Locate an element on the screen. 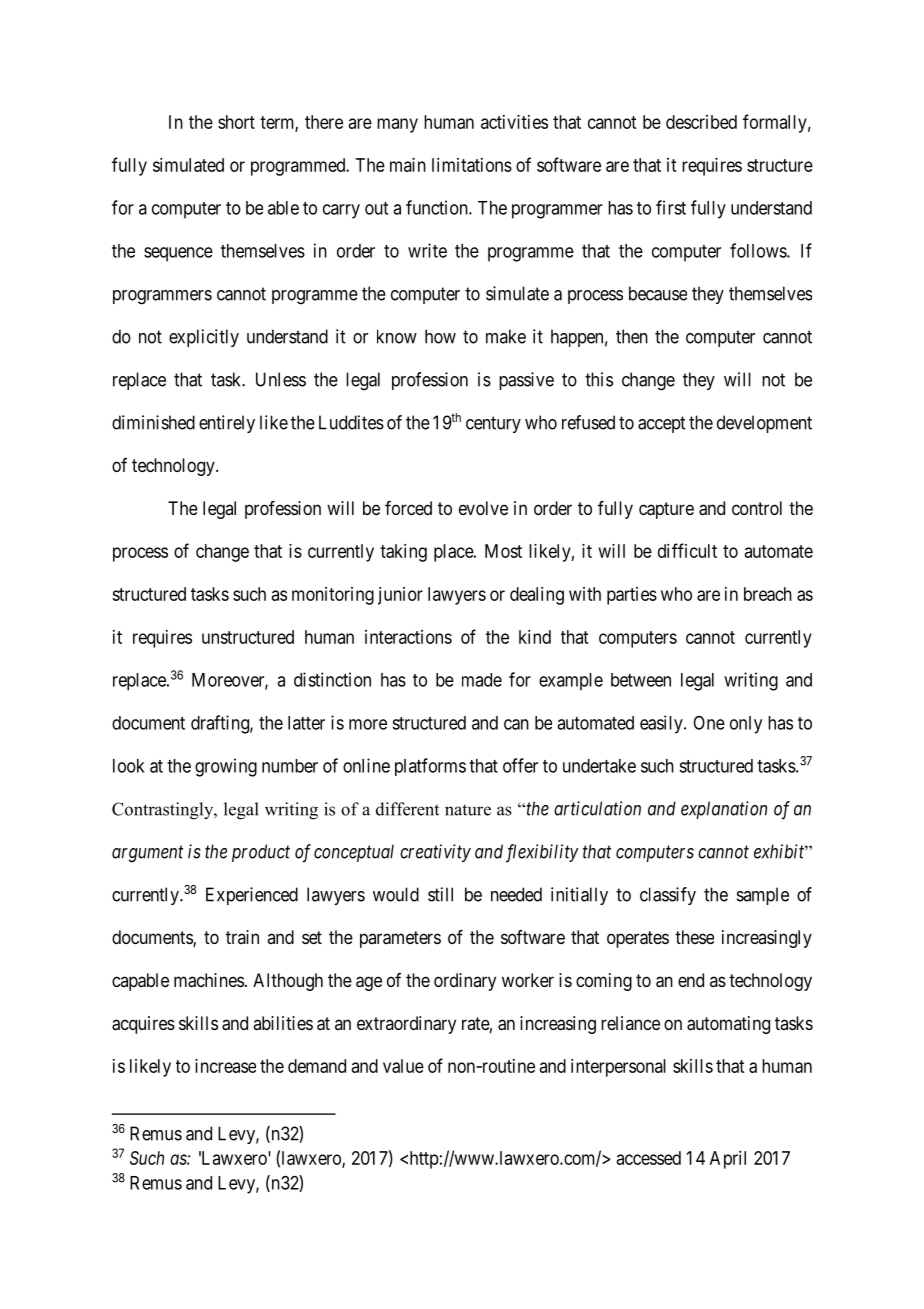 This screenshot has height=1309, width=924. One is located at coordinates (709, 723).
